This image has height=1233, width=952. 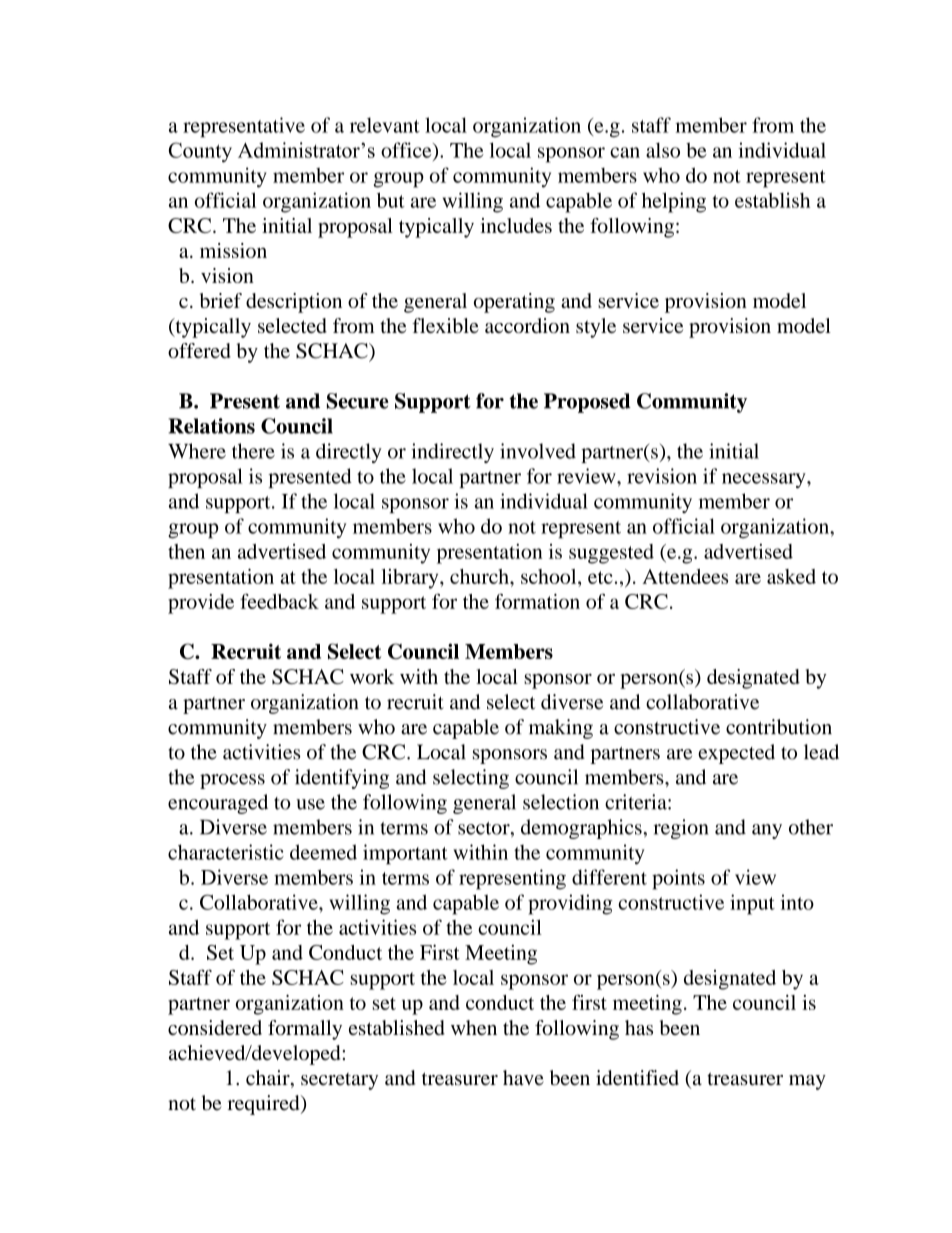 What do you see at coordinates (200, 152) in the image?
I see `County` at bounding box center [200, 152].
